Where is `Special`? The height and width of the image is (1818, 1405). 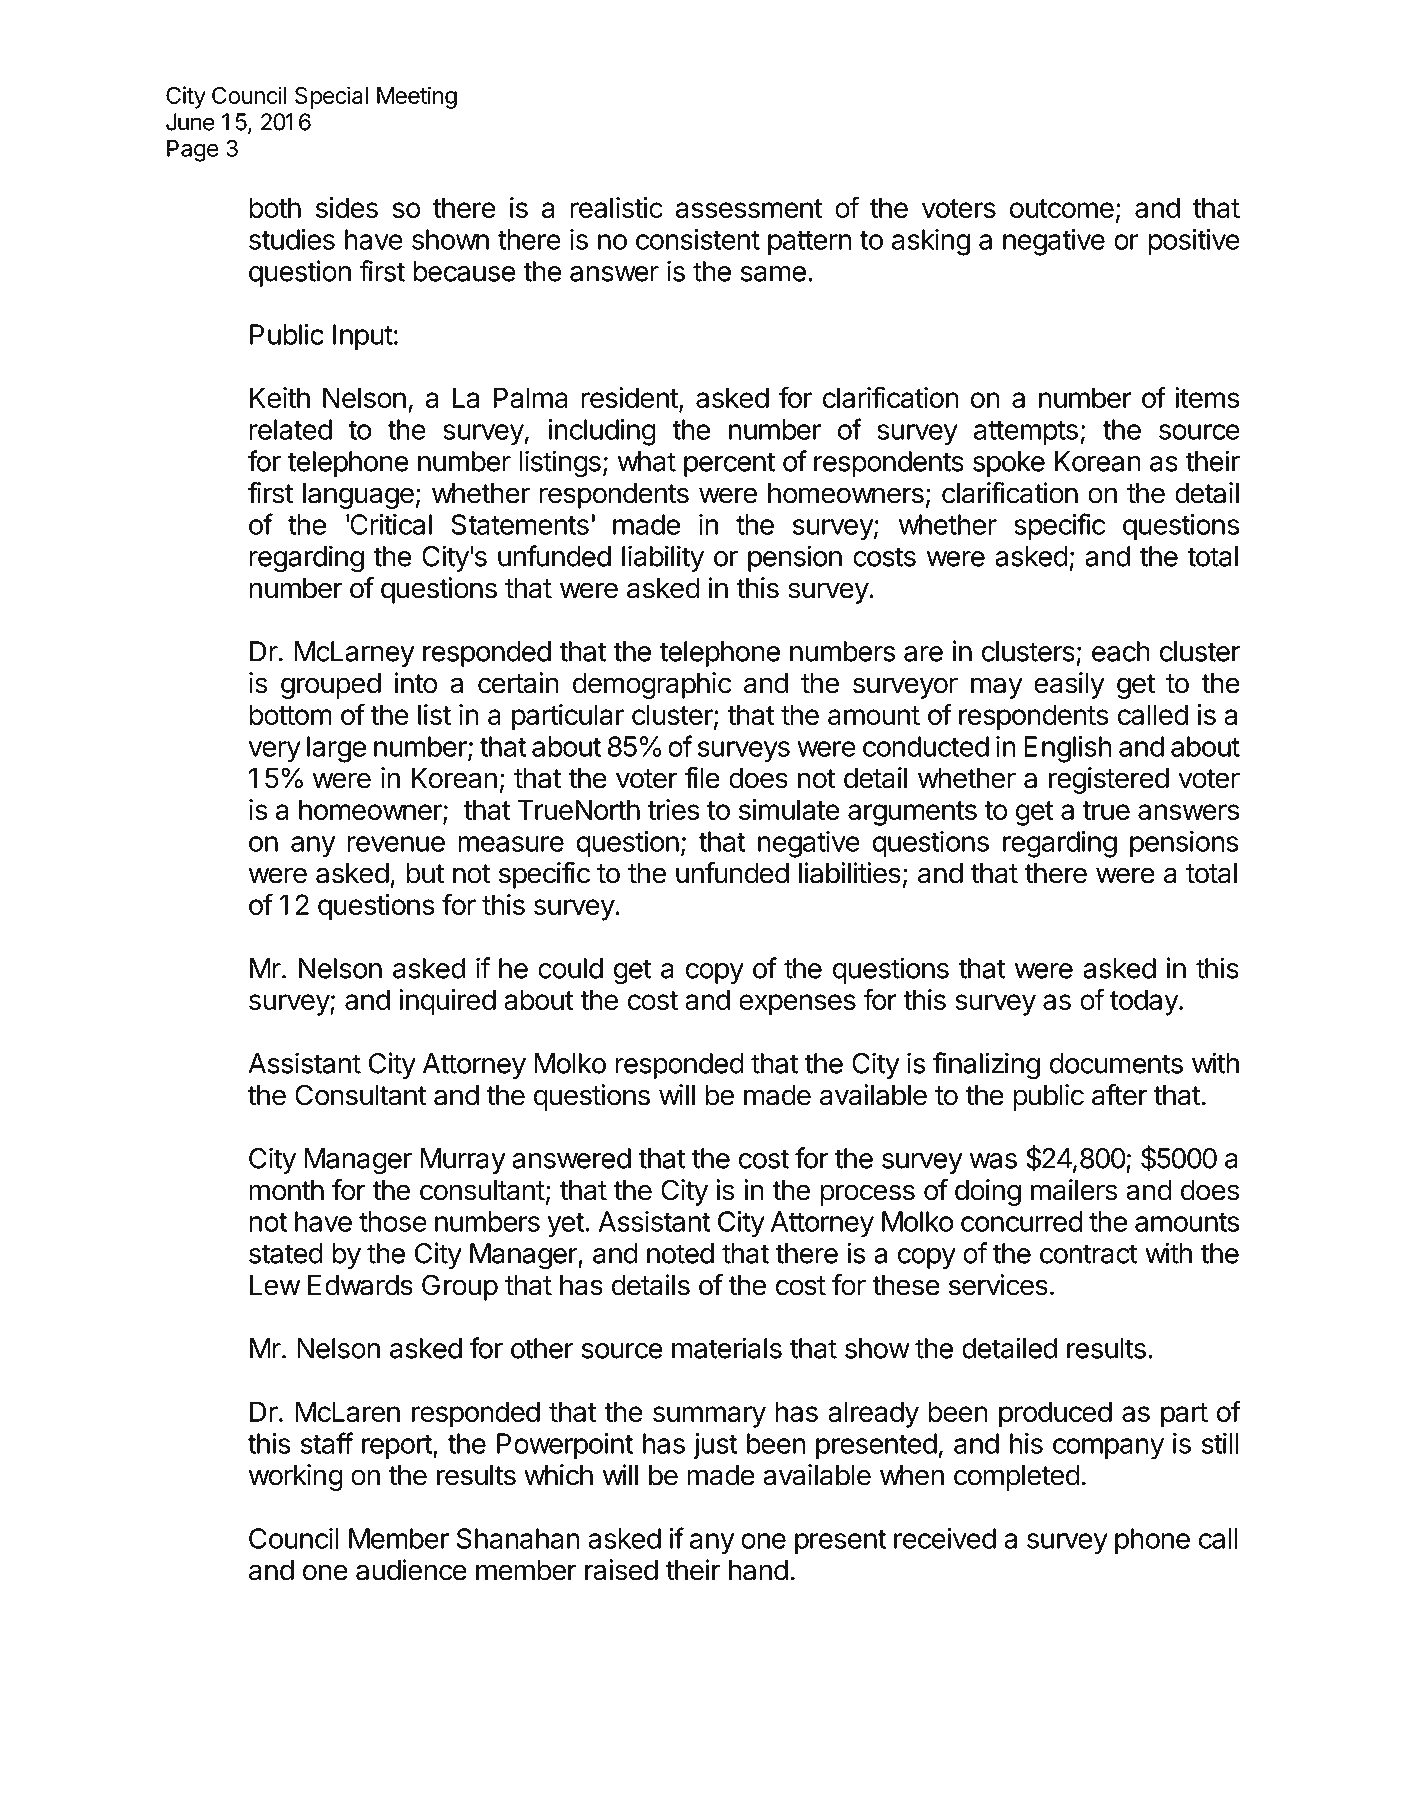 Special is located at coordinates (331, 97).
